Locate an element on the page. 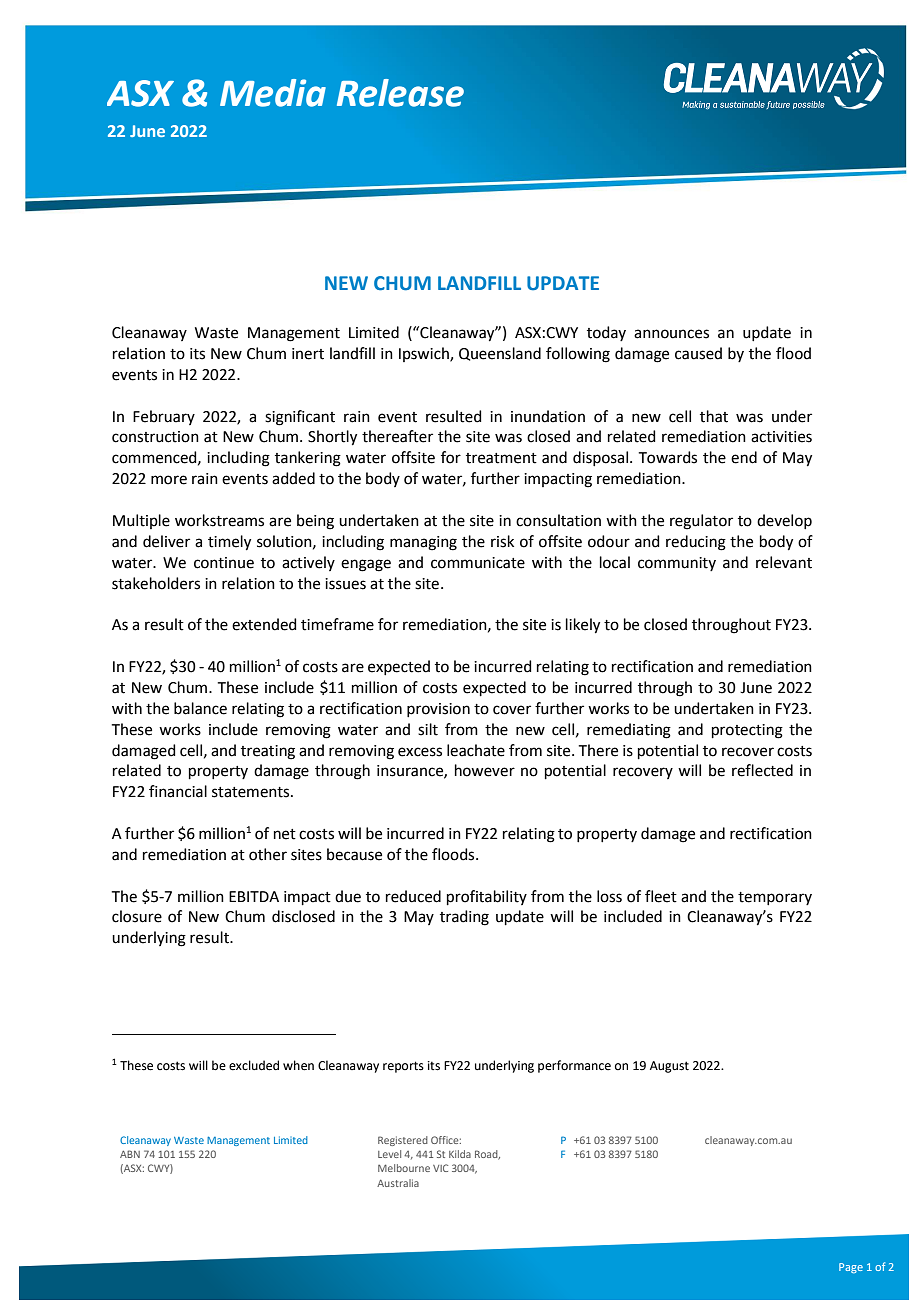 The height and width of the image is (1308, 924). treatment is located at coordinates (501, 458).
